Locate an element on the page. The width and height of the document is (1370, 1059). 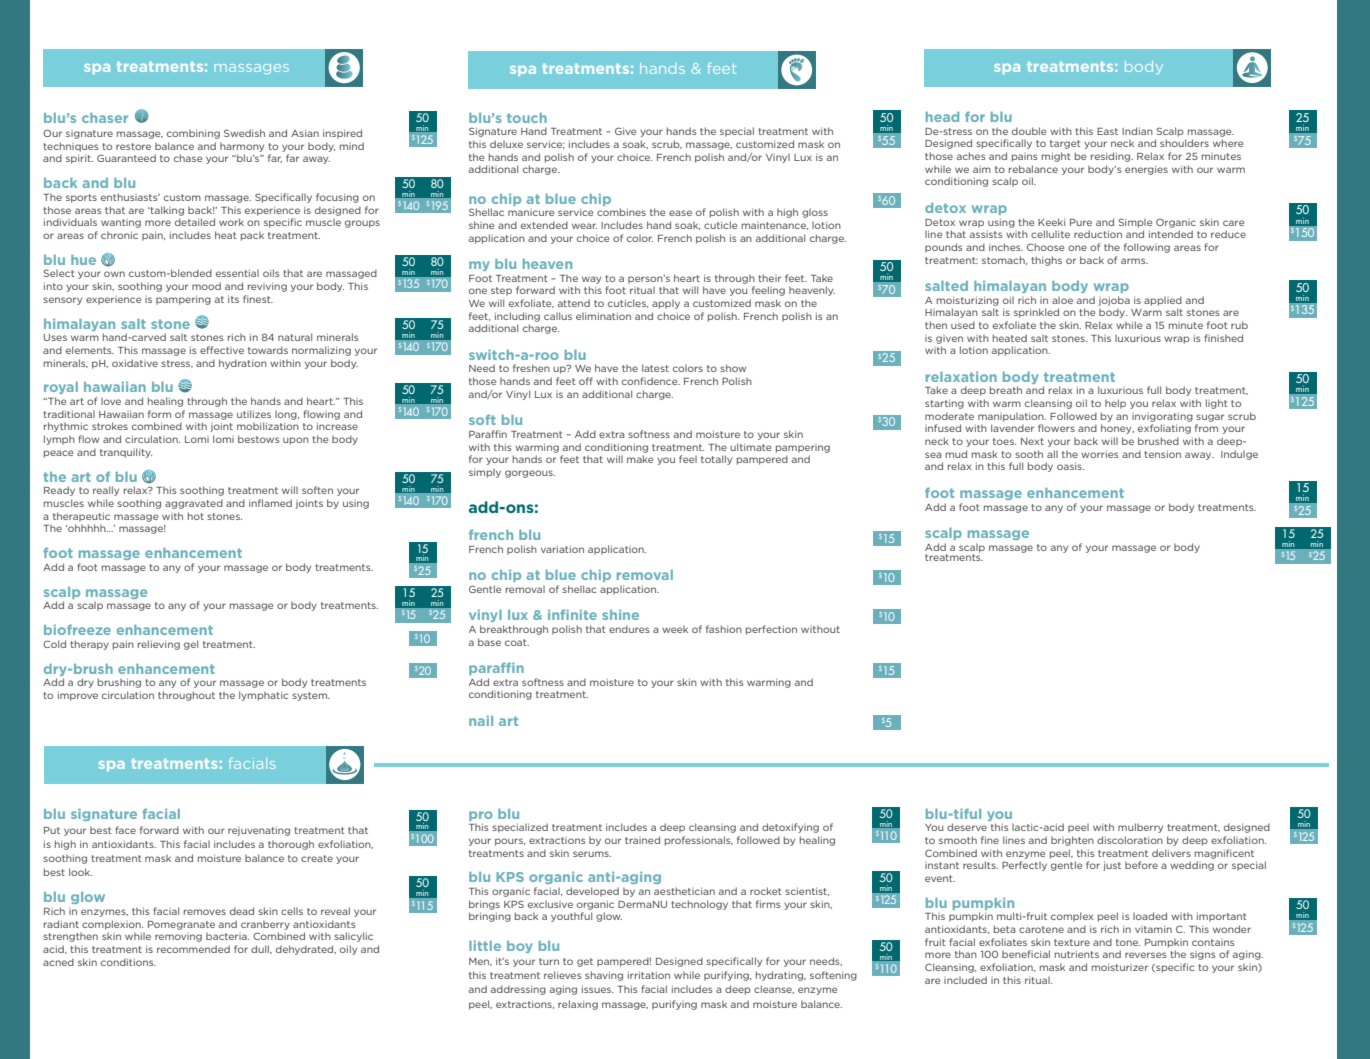
form is located at coordinates (159, 414).
